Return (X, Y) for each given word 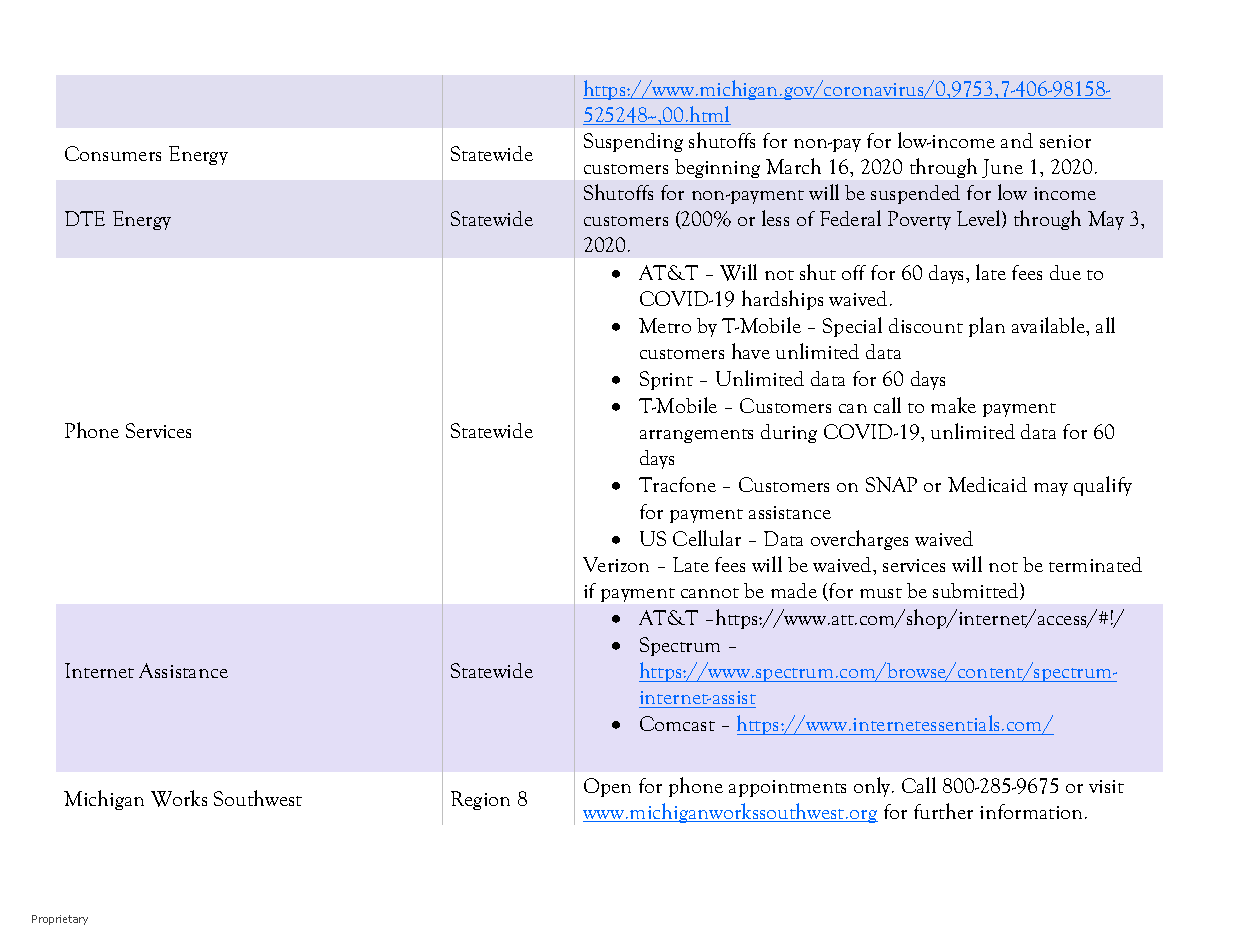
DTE (85, 218)
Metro (665, 325)
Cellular (707, 538)
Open (607, 787)
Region (480, 800)
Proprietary (60, 920)
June (1002, 168)
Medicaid (987, 484)
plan (987, 327)
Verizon (616, 564)
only (873, 787)
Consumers (113, 153)
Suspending (633, 142)
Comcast (677, 723)
